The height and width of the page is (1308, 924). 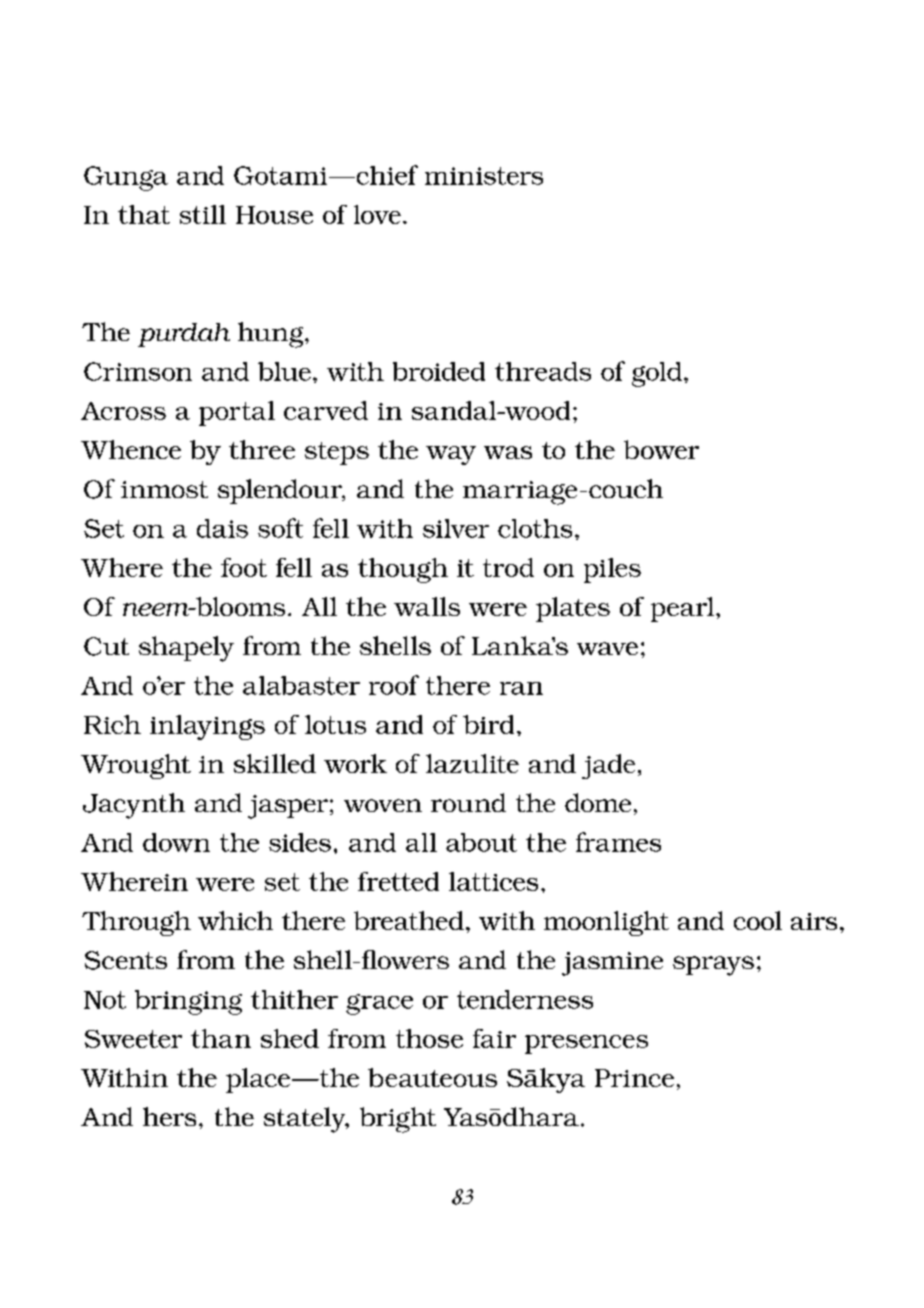 What do you see at coordinates (244, 567) in the page?
I see `foot` at bounding box center [244, 567].
